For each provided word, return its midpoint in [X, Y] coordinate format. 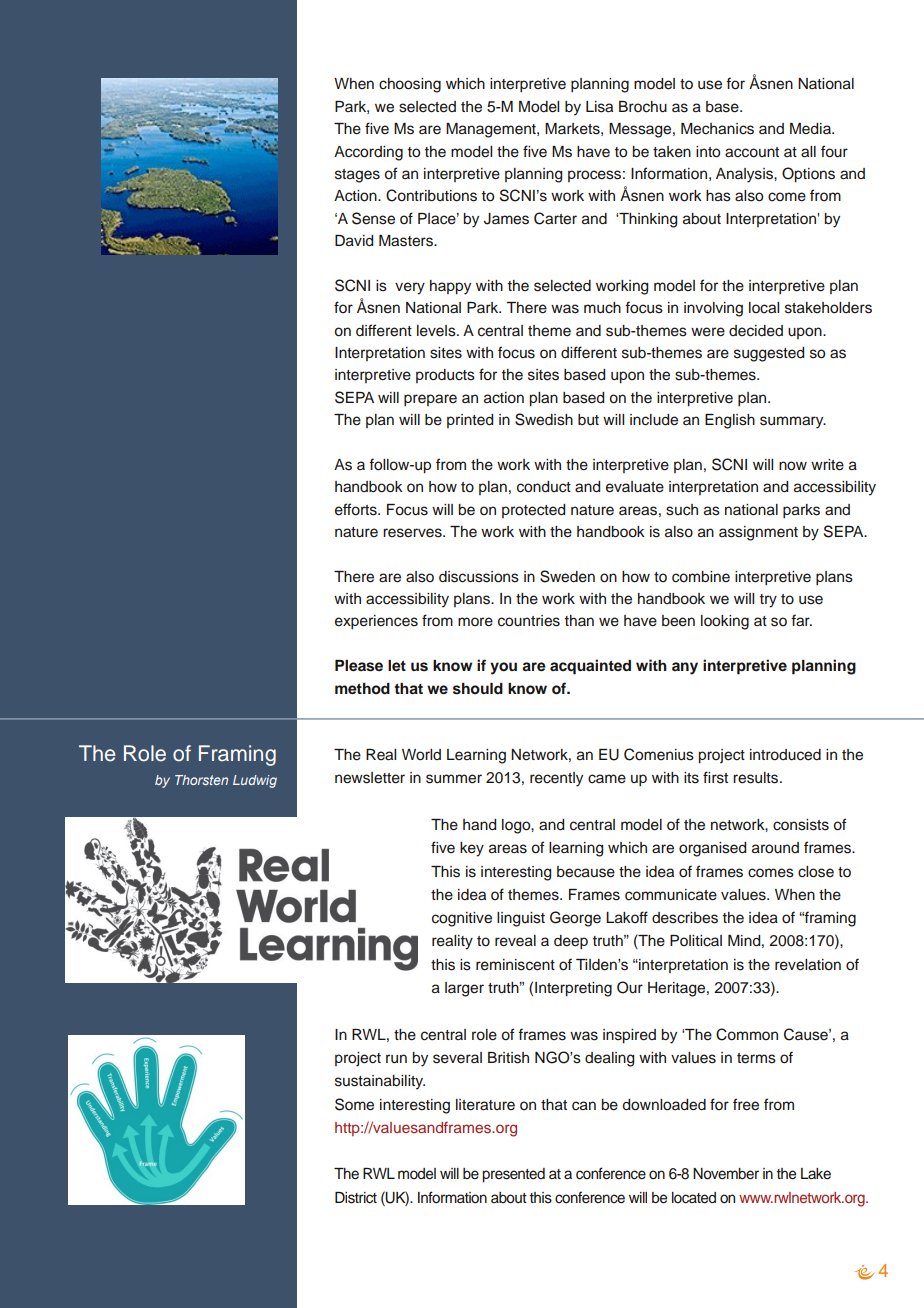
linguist [521, 919]
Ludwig [255, 781]
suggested [769, 354]
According [368, 153]
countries [529, 621]
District [356, 1198]
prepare [430, 400]
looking [725, 622]
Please [359, 666]
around [775, 848]
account [752, 152]
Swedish [544, 419]
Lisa [599, 107]
